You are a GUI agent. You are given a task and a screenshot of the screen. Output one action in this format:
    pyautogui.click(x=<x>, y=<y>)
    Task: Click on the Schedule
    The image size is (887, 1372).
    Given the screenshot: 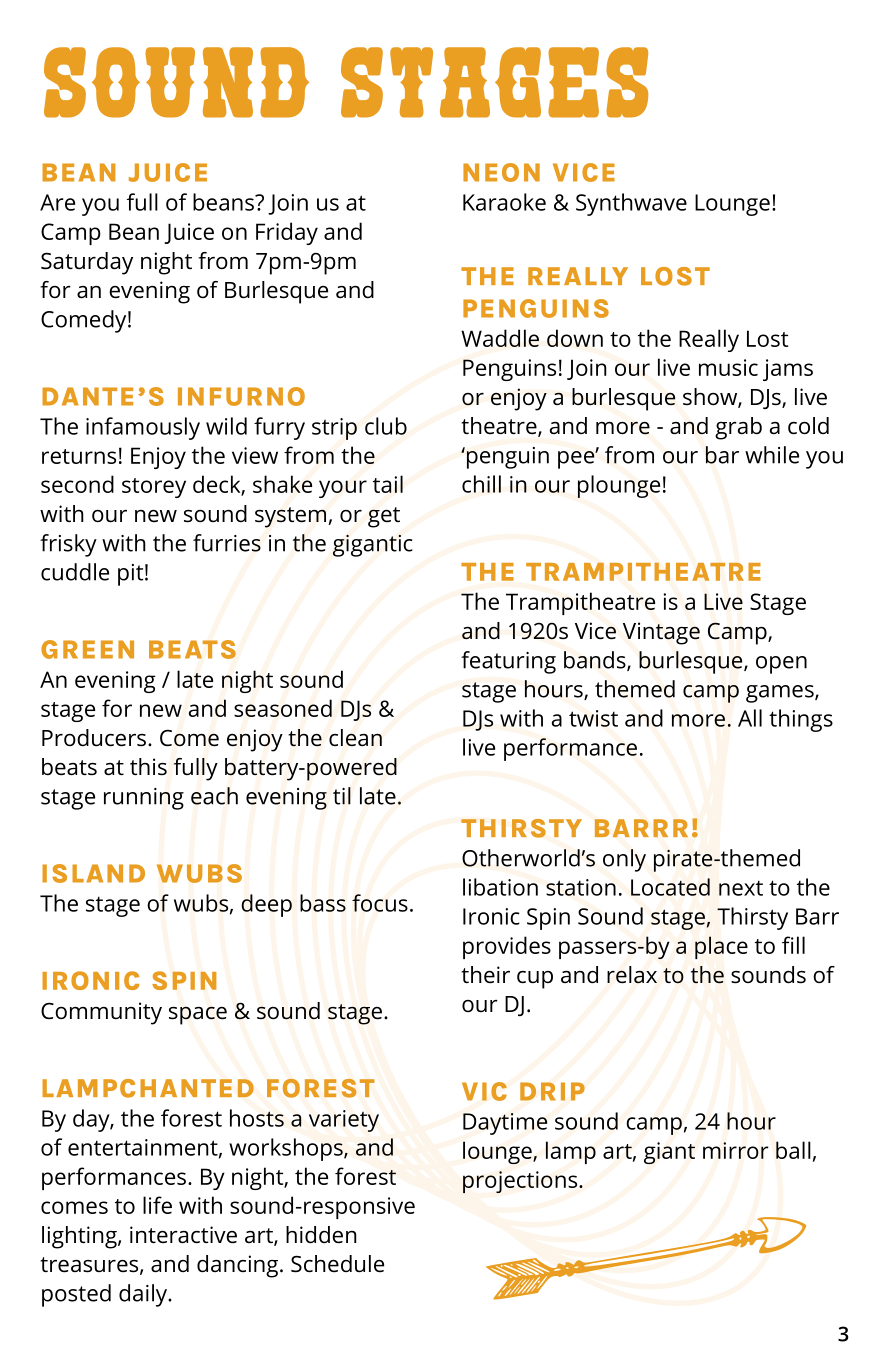 What is the action you would take?
    pyautogui.click(x=337, y=1264)
